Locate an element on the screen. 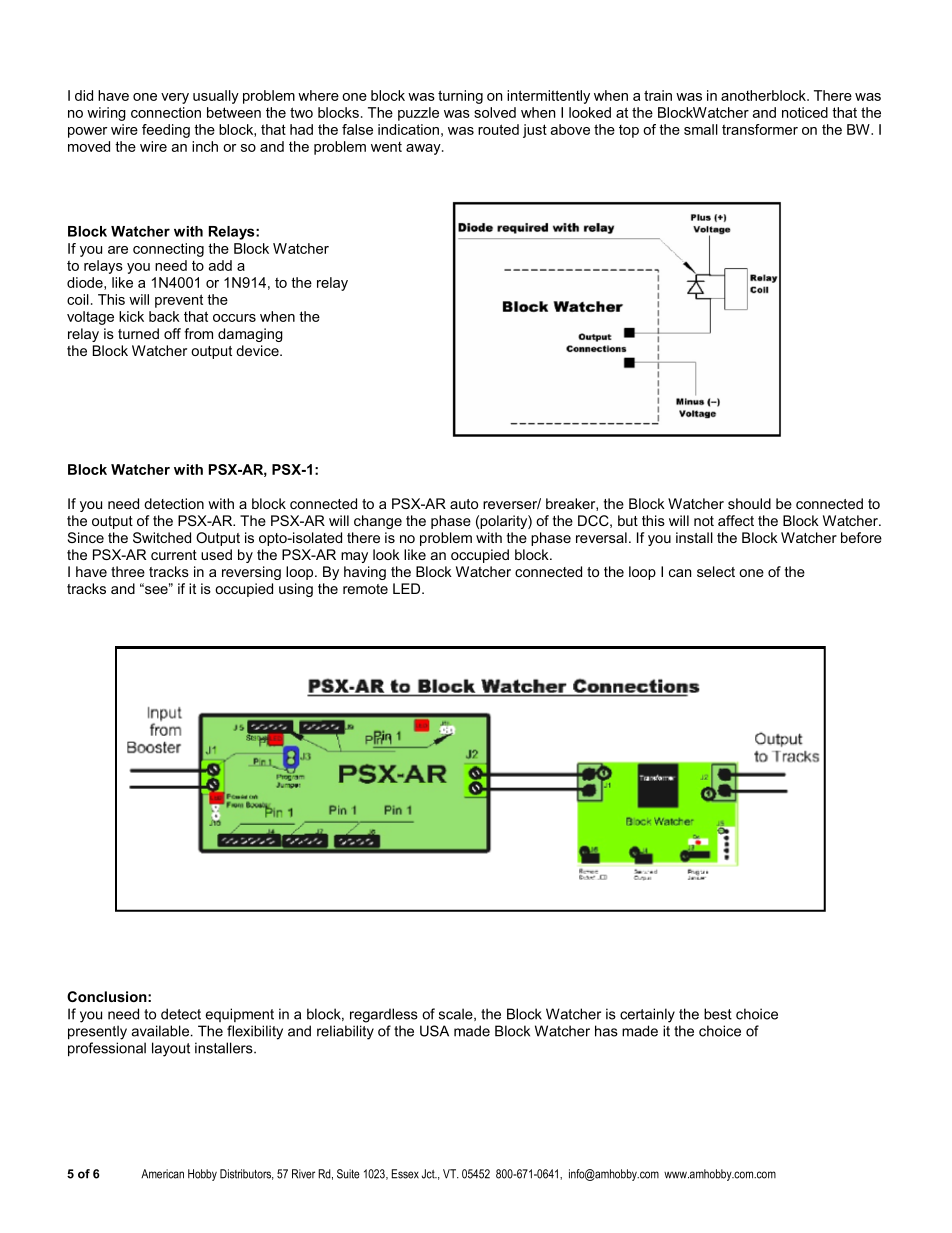 The image size is (952, 1233). American is located at coordinates (162, 1174).
